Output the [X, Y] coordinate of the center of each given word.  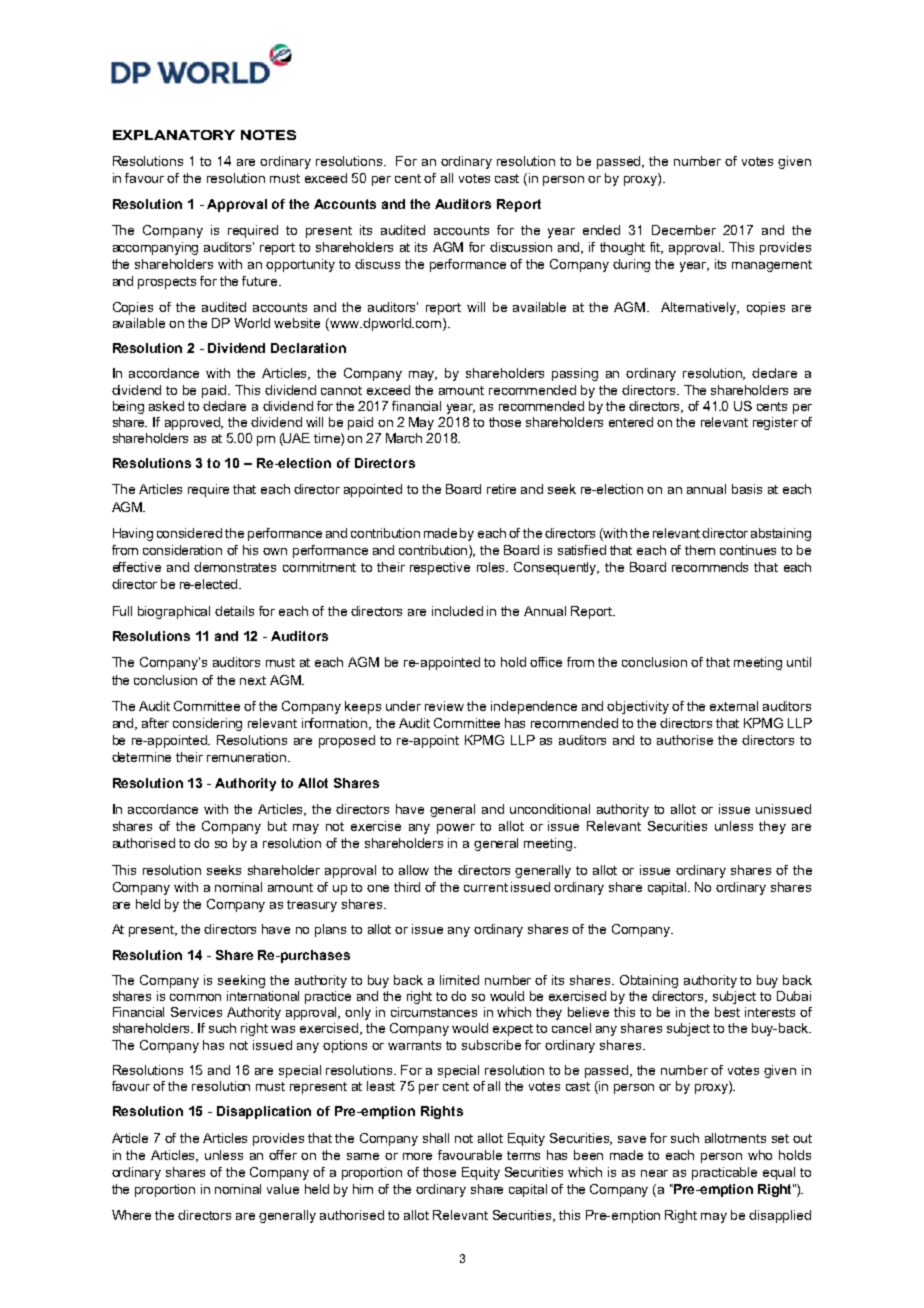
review [444, 706]
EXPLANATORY [174, 135]
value [283, 1189]
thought [622, 248]
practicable [724, 1173]
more [417, 1156]
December [684, 230]
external [734, 706]
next [253, 680]
